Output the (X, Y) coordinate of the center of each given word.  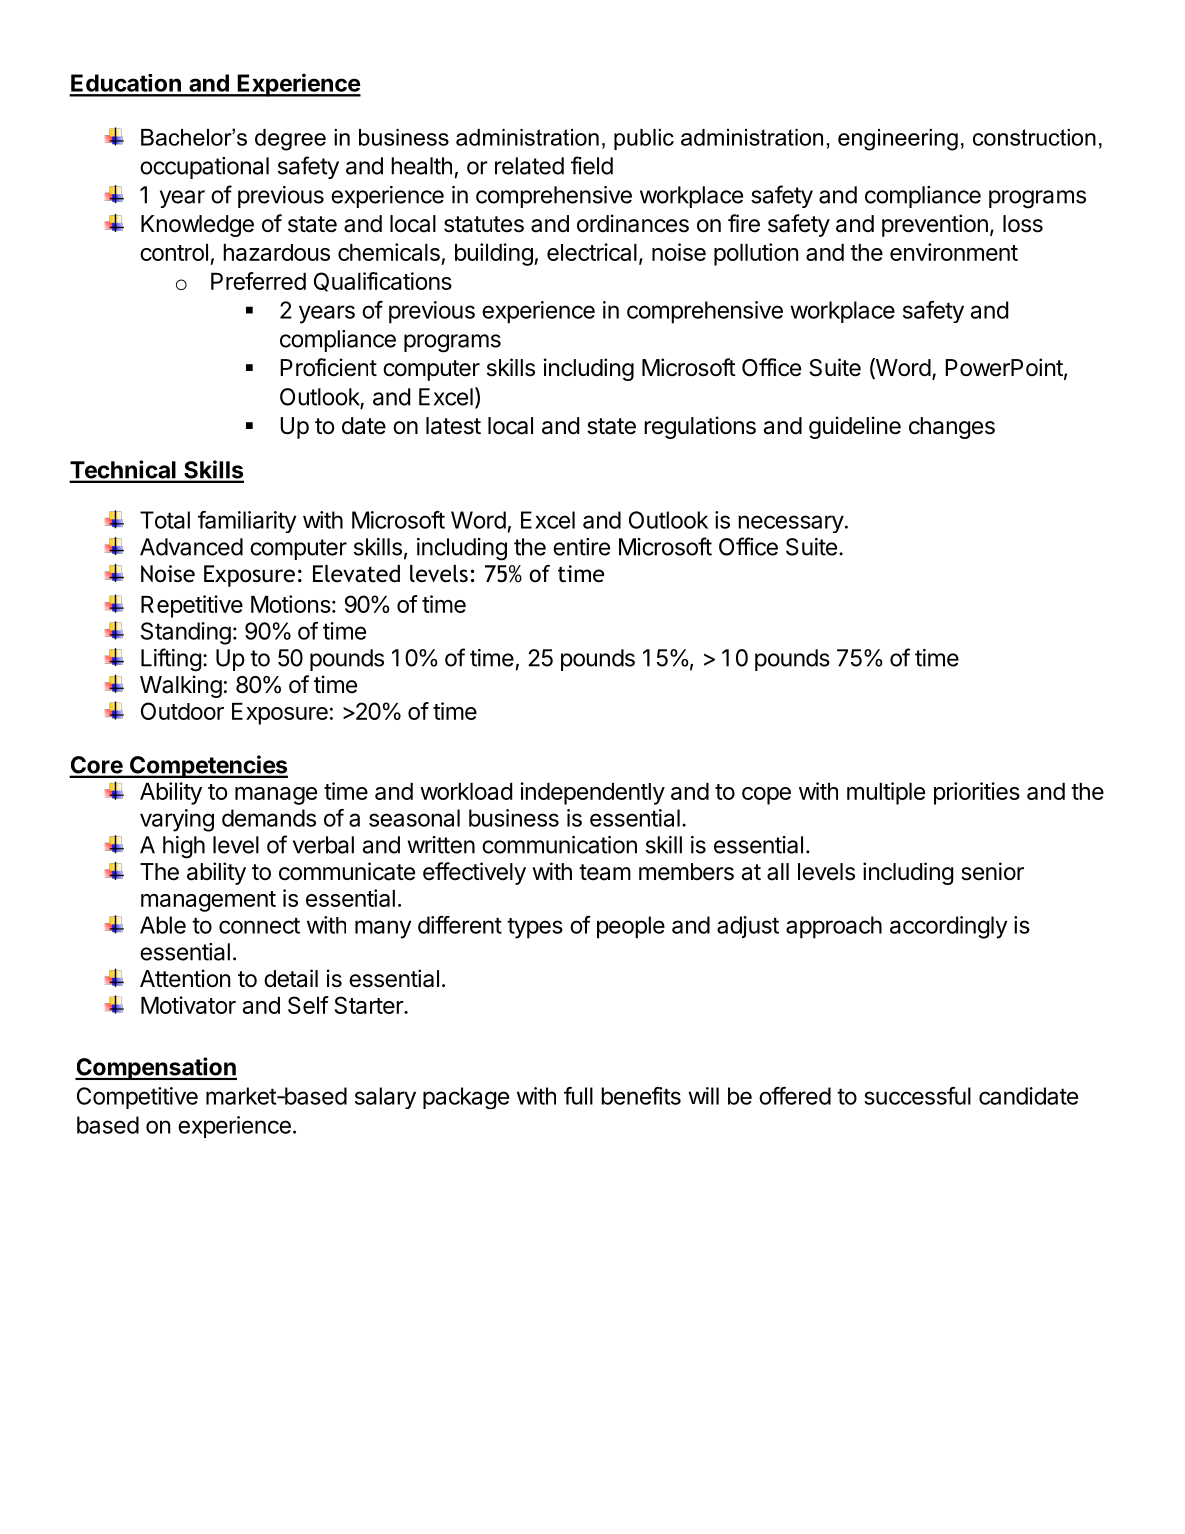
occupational (204, 168)
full (578, 1096)
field (592, 165)
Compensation (156, 1068)
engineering (898, 140)
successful (917, 1096)
